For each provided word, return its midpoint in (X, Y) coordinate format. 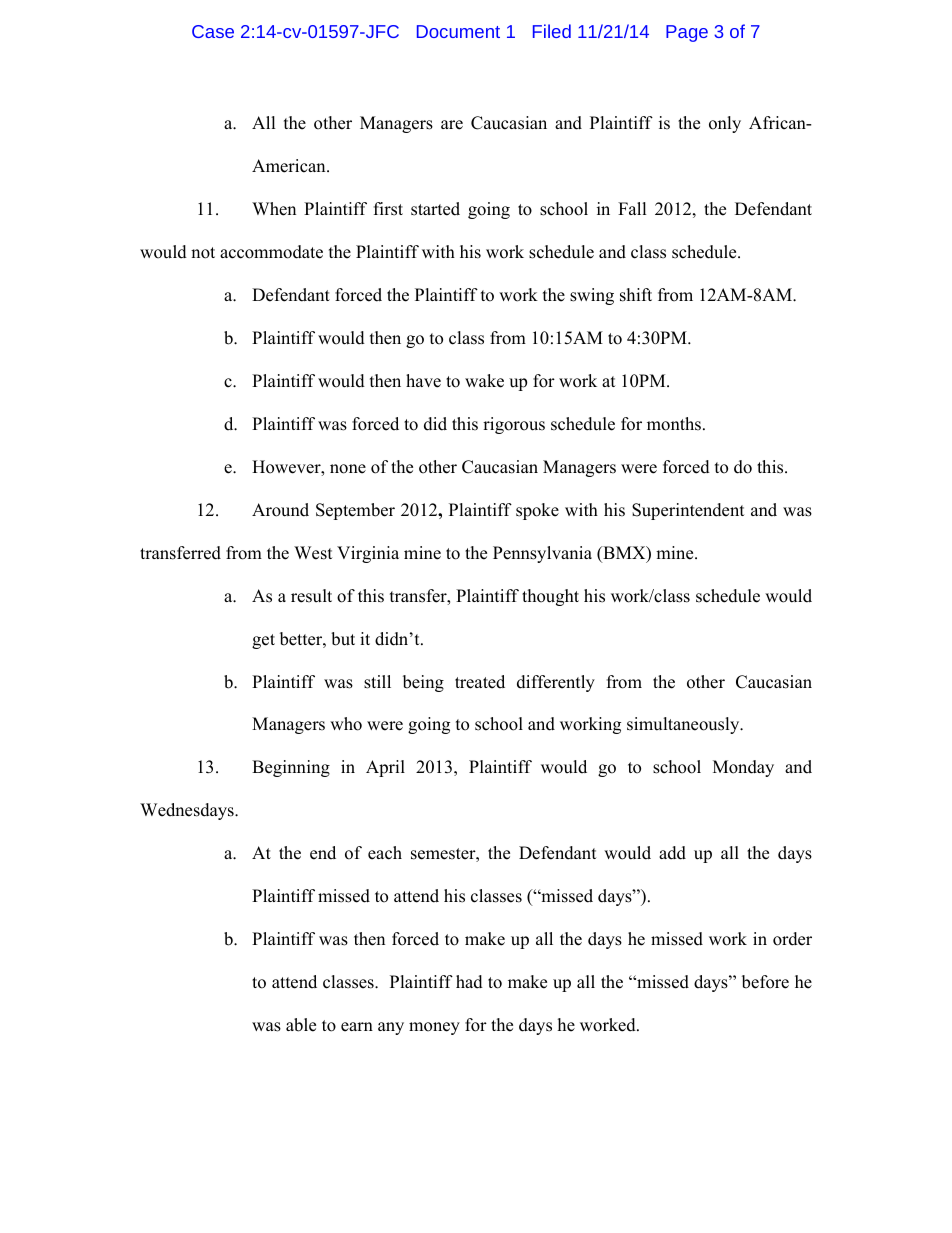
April (385, 768)
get (263, 641)
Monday (743, 768)
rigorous (514, 425)
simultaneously (684, 725)
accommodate (271, 252)
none (348, 469)
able (301, 1025)
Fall (632, 208)
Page (687, 33)
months (674, 424)
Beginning (291, 768)
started (435, 209)
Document (458, 31)
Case (213, 31)
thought (550, 597)
